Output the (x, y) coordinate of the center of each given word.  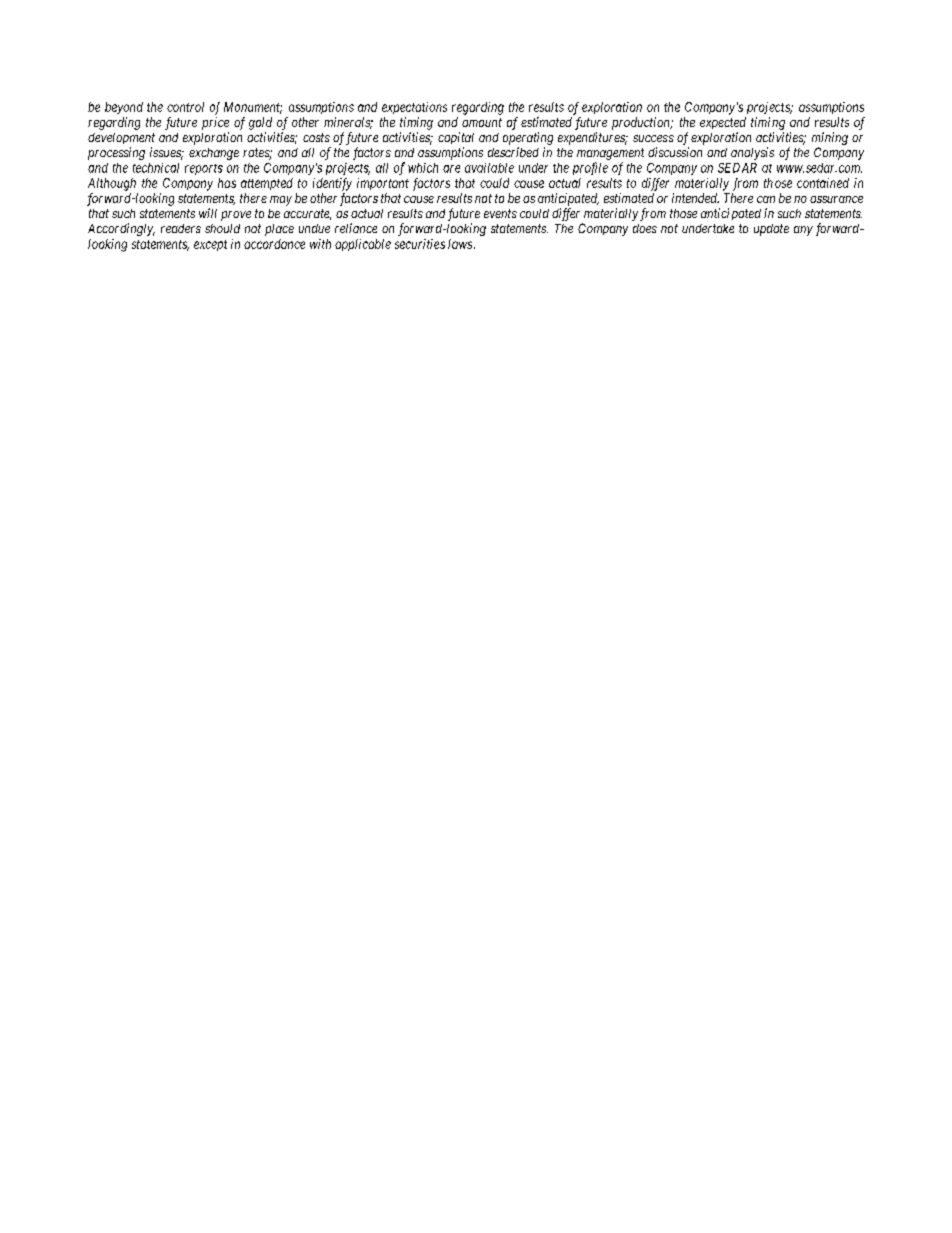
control (185, 107)
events (500, 213)
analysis (752, 153)
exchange (214, 154)
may (281, 201)
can (766, 199)
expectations (414, 108)
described (513, 152)
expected (723, 123)
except (210, 245)
